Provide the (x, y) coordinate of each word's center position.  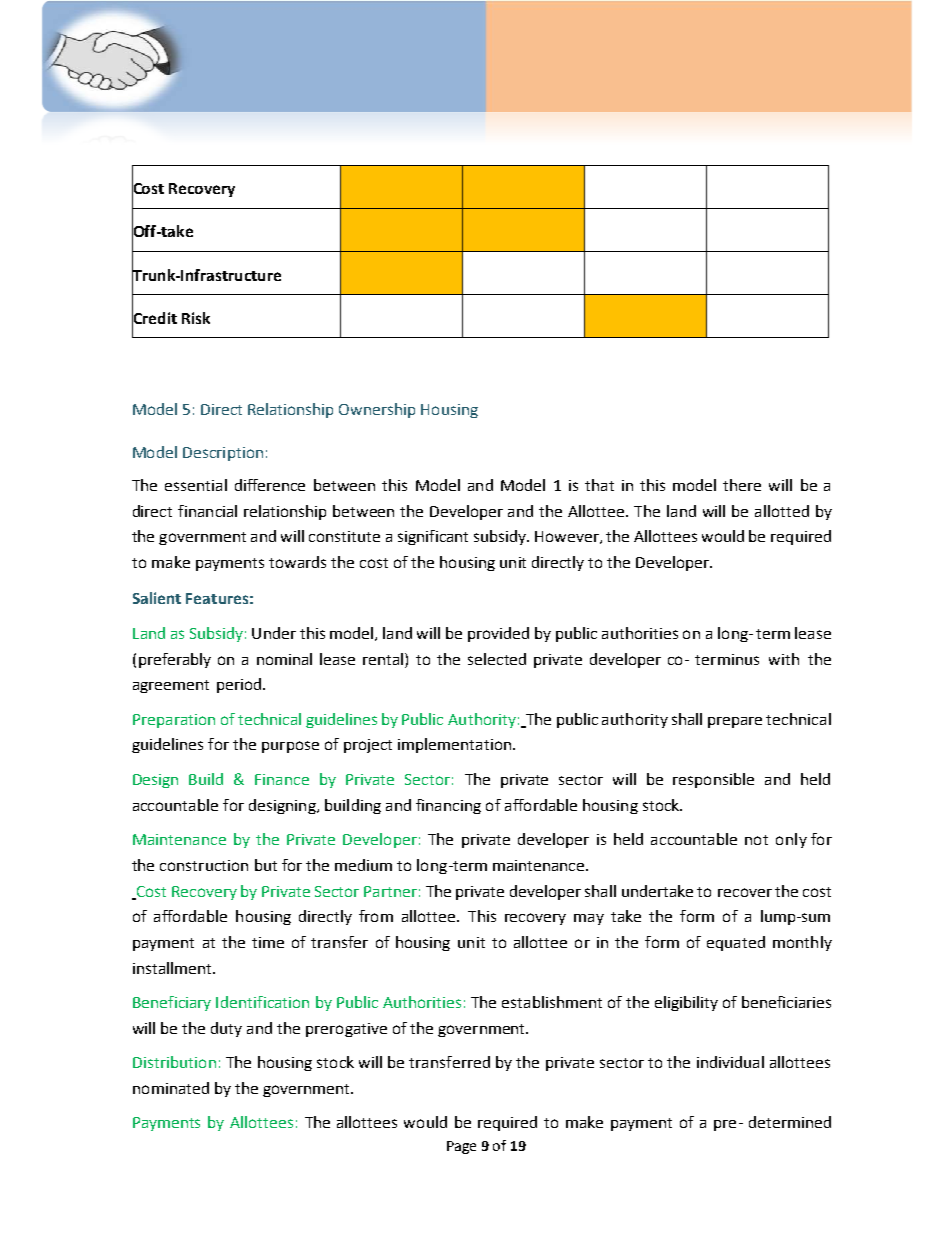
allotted (782, 511)
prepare (735, 722)
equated (736, 943)
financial (207, 511)
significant (433, 537)
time (268, 942)
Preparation (174, 721)
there (742, 485)
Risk (196, 318)
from (376, 916)
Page (461, 1147)
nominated (171, 1088)
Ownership (377, 410)
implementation (456, 745)
